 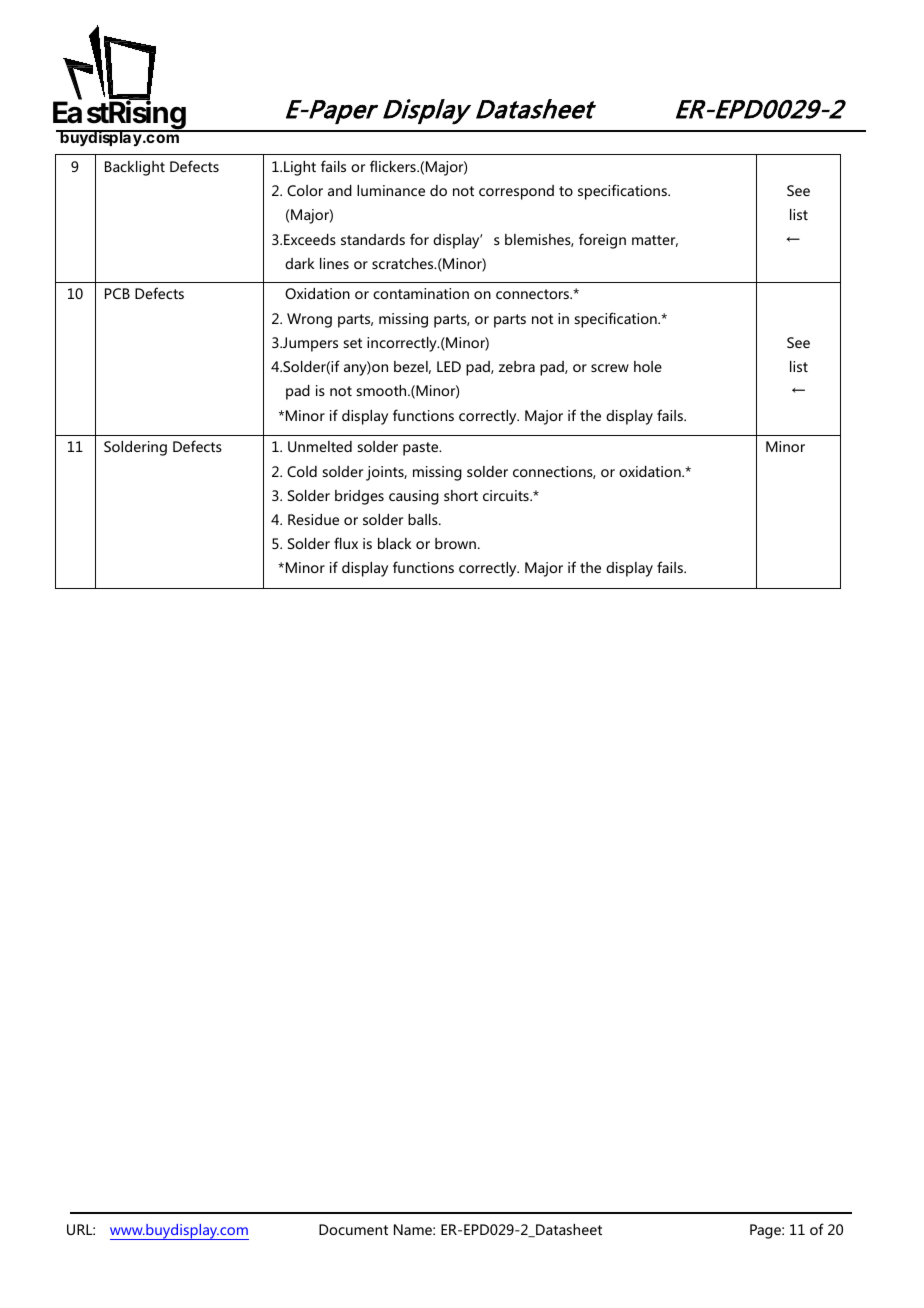 I want to click on bridges, so click(x=359, y=497).
